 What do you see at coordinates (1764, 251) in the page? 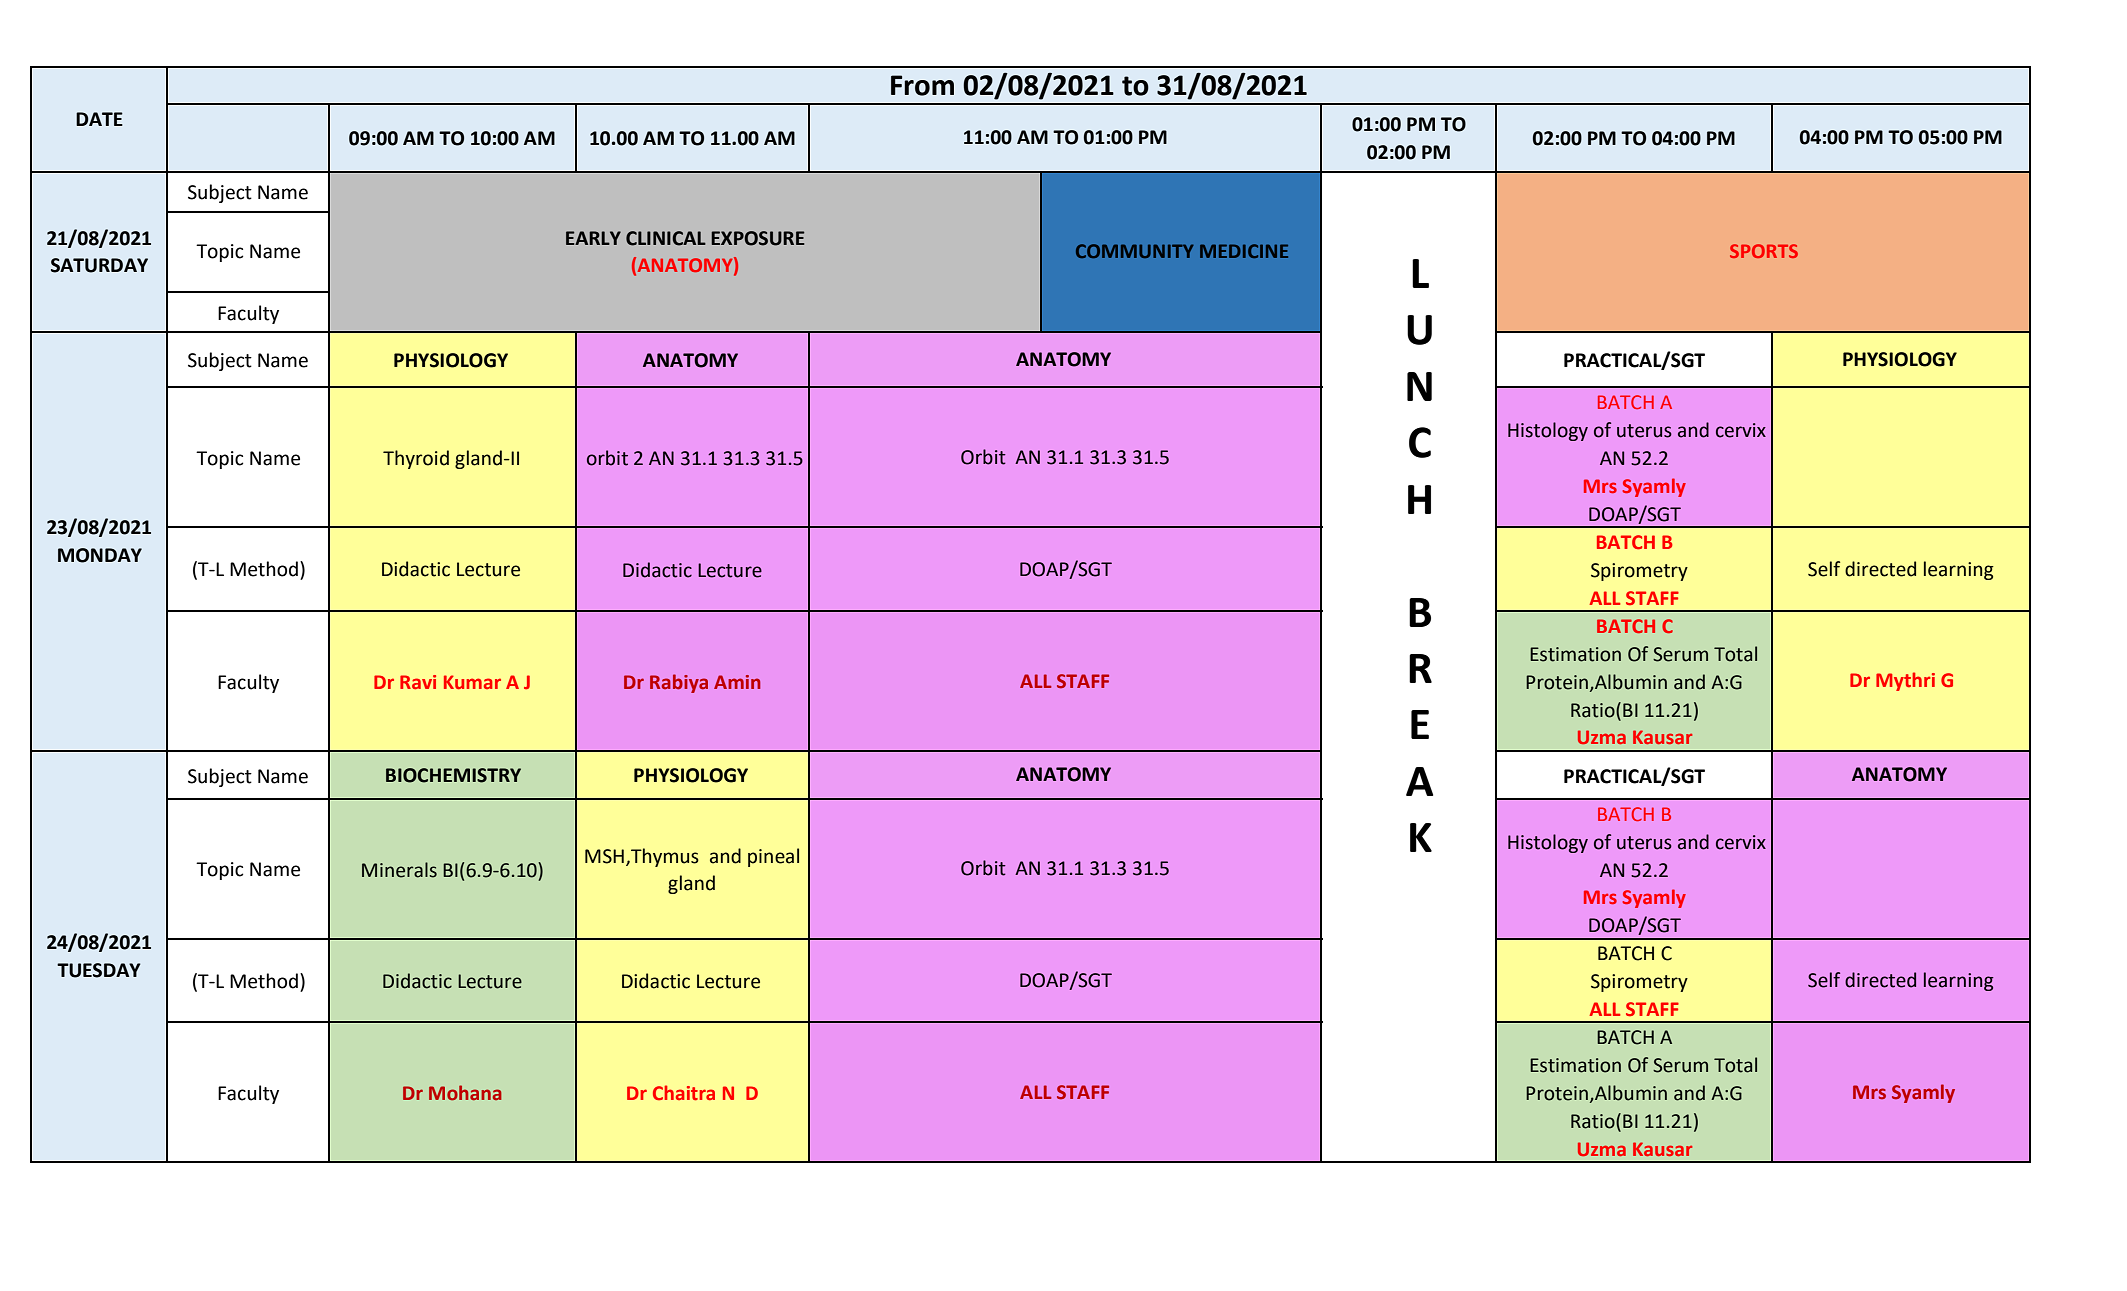
I see `SPORTS` at bounding box center [1764, 251].
